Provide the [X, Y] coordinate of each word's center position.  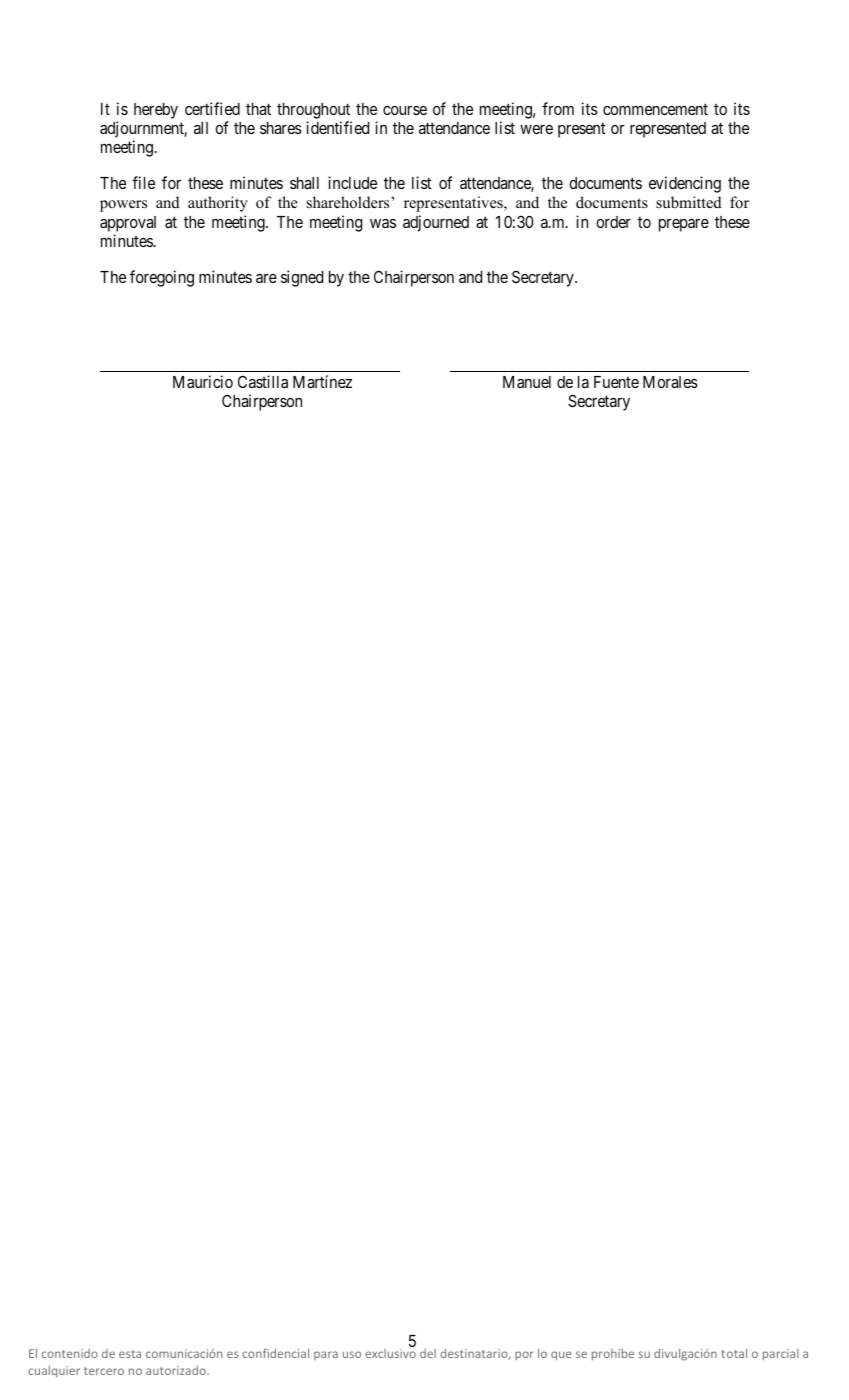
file [143, 182]
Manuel [527, 382]
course [405, 110]
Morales [670, 382]
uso [352, 1354]
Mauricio [203, 381]
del [428, 1353]
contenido [69, 1353]
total [734, 1353]
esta [130, 1354]
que [561, 1356]
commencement [655, 109]
